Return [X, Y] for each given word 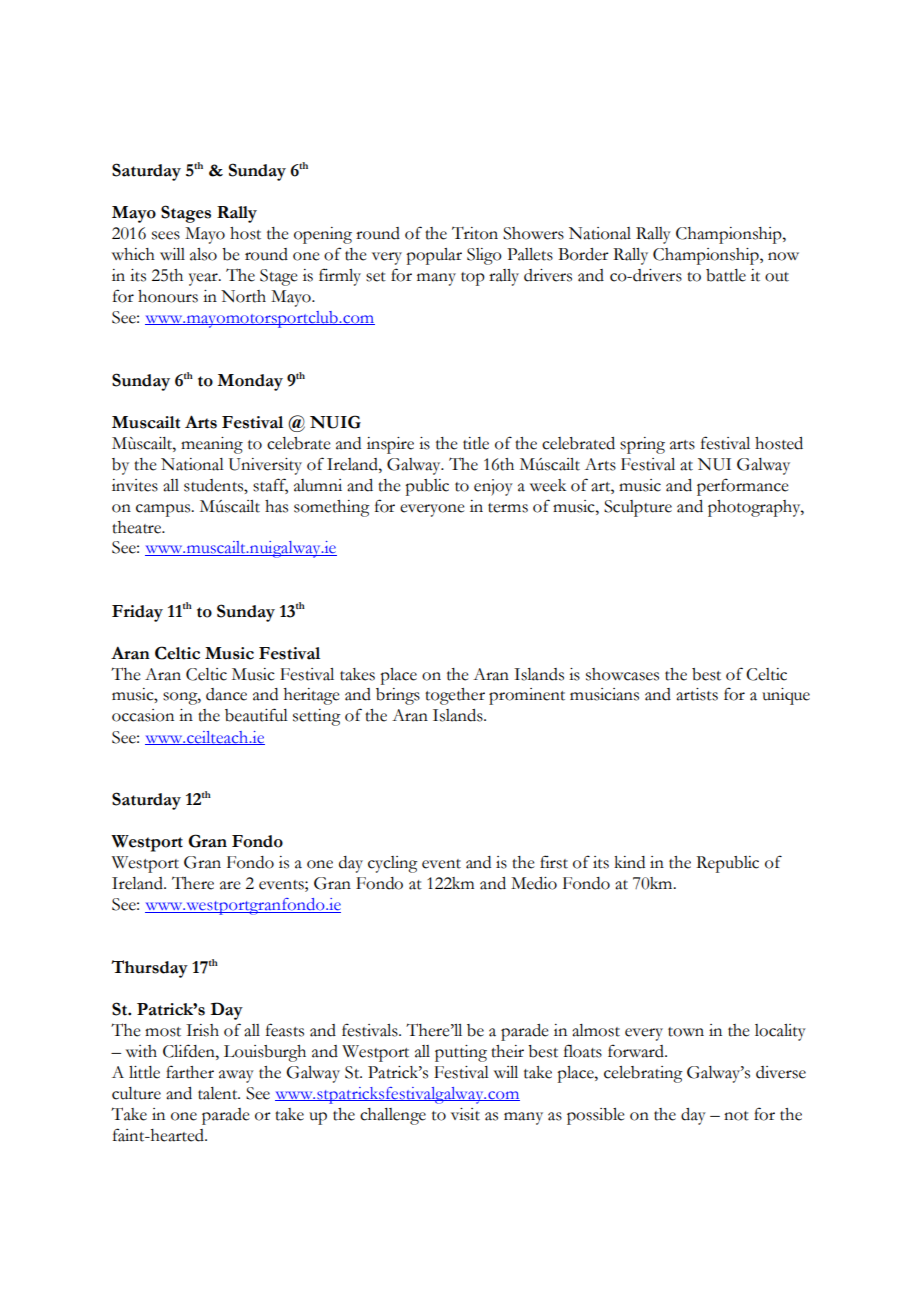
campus [164, 510]
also [203, 254]
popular [434, 256]
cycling [393, 864]
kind [629, 862]
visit [465, 1114]
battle [726, 275]
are [230, 885]
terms [508, 508]
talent [219, 1093]
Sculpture [638, 508]
